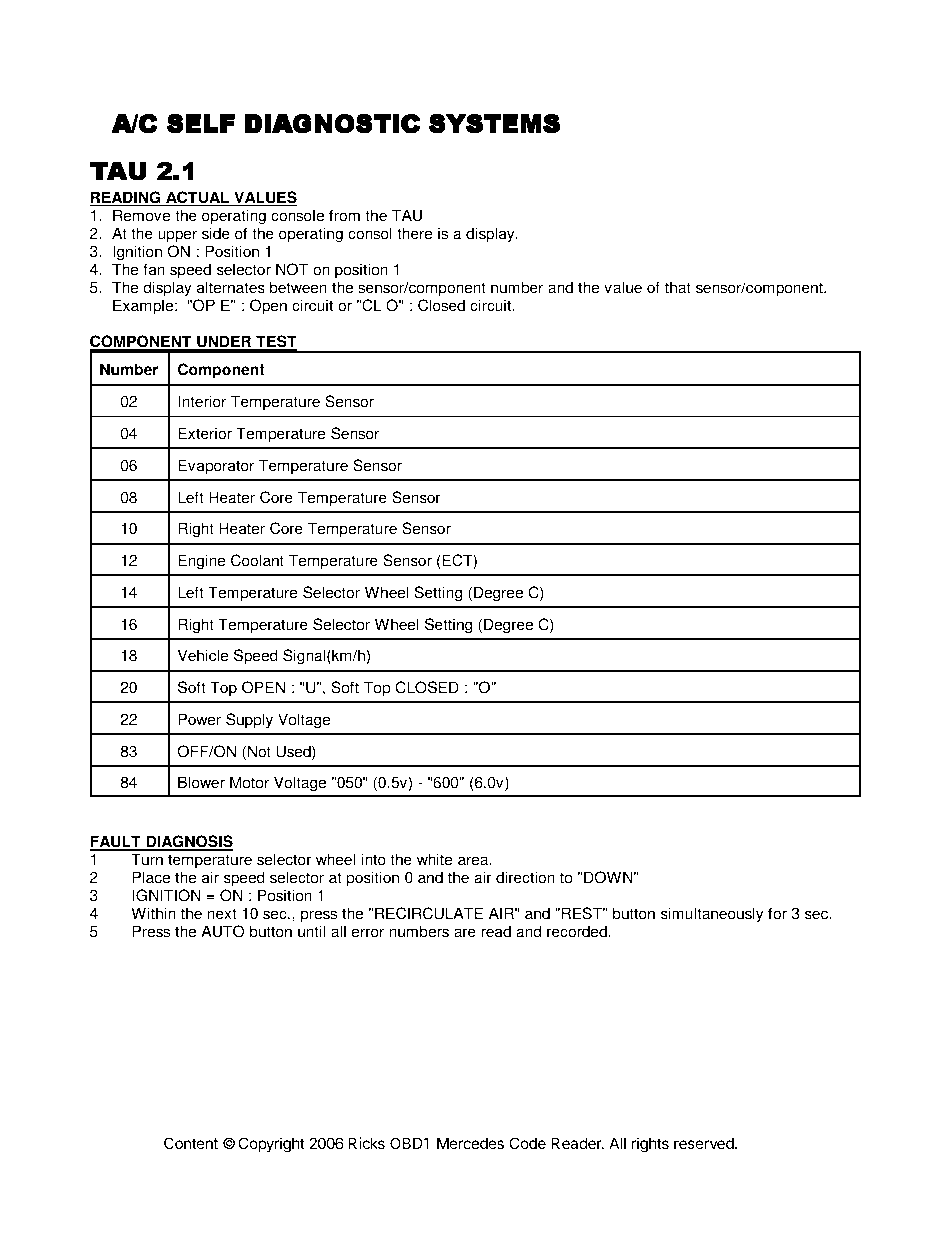 Image resolution: width=952 pixels, height=1233 pixels. Describe the element at coordinates (712, 915) in the page. I see `simultaneously` at that location.
